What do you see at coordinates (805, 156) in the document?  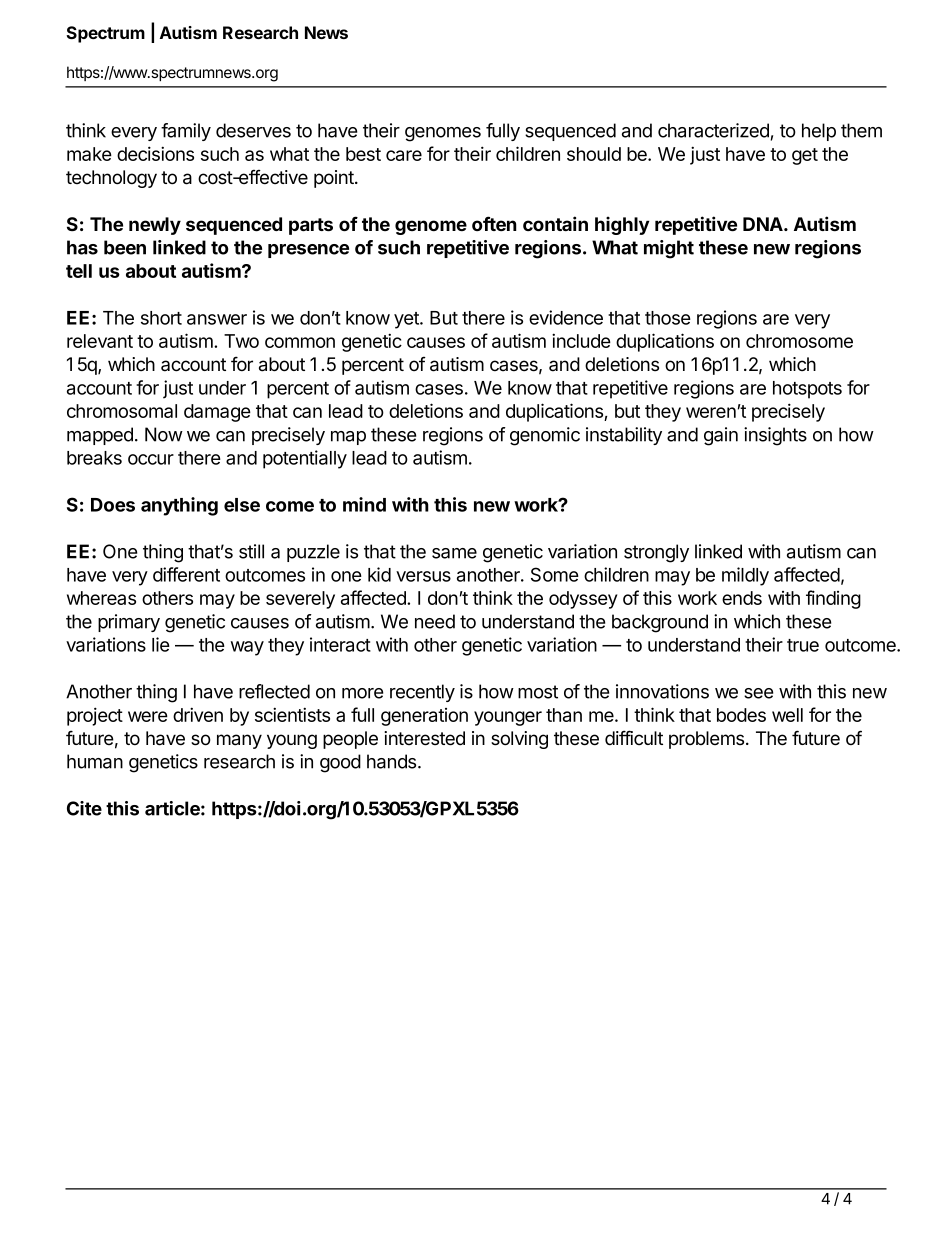 I see `get` at bounding box center [805, 156].
